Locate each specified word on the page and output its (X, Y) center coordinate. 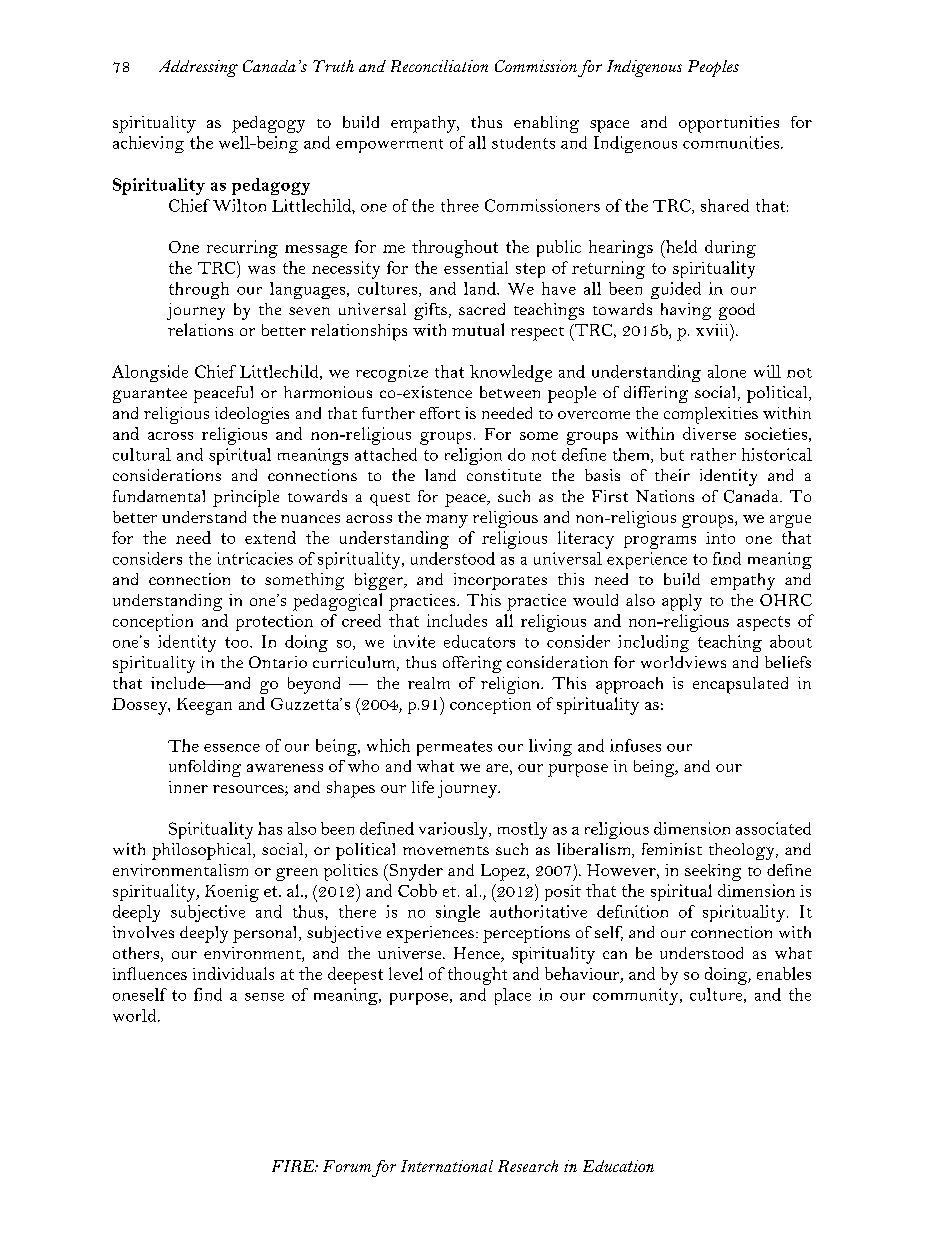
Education (618, 1166)
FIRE (294, 1166)
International (447, 1166)
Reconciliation (439, 66)
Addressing (198, 68)
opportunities (729, 124)
